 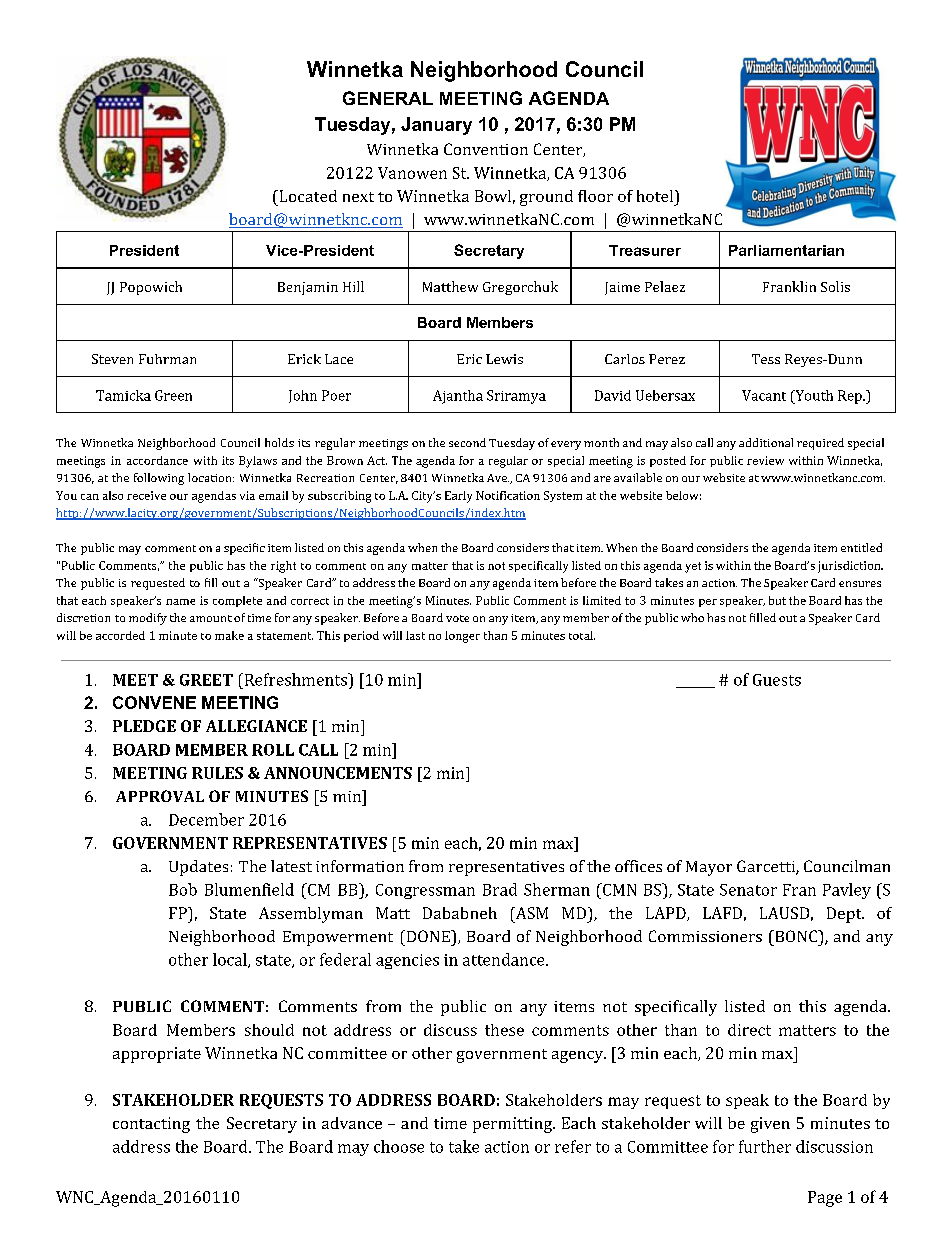 What do you see at coordinates (764, 395) in the screenshot?
I see `Vacant` at bounding box center [764, 395].
